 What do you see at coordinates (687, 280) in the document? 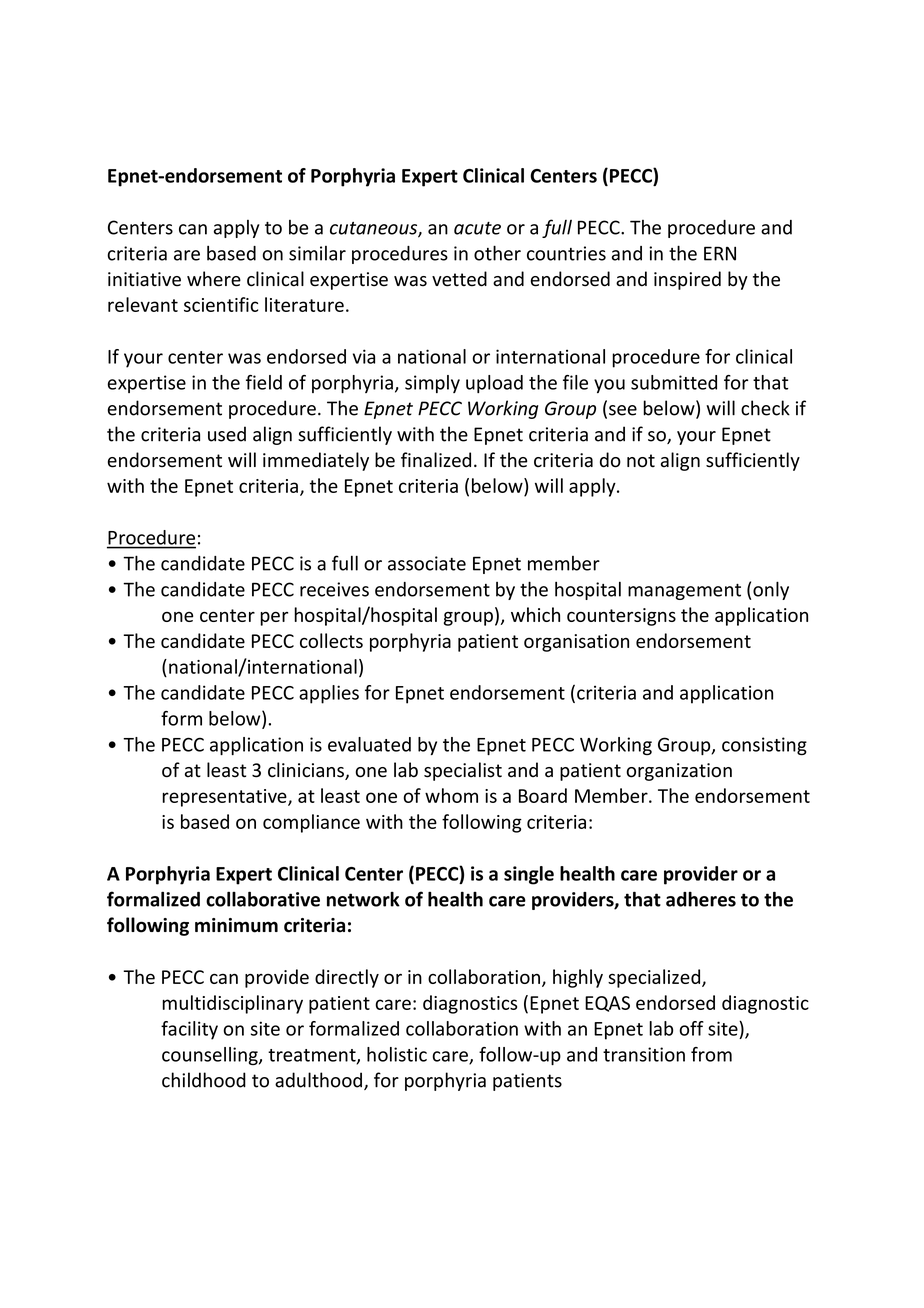
I see `inspired` at bounding box center [687, 280].
